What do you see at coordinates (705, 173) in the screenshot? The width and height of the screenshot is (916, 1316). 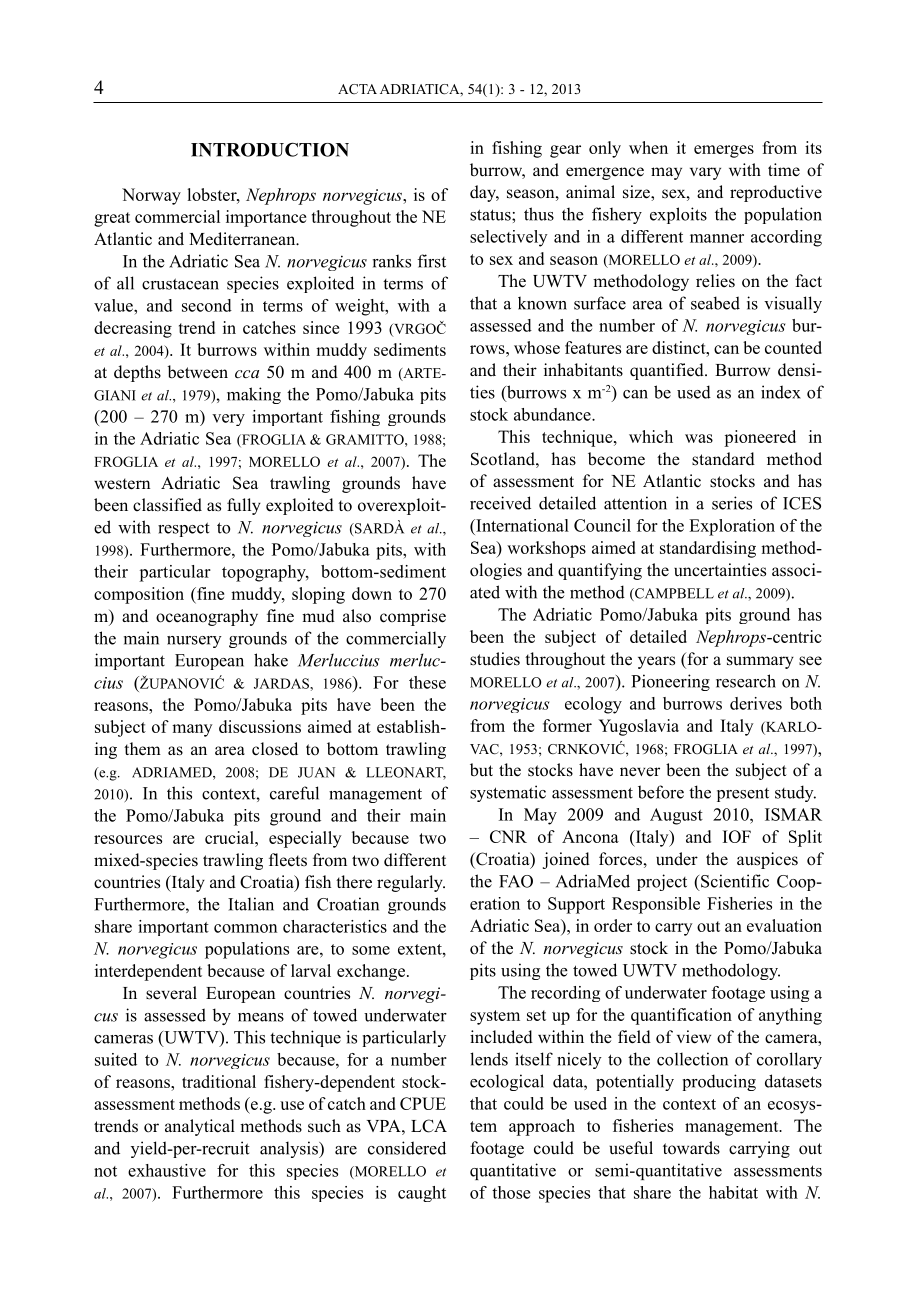 I see `vary` at bounding box center [705, 173].
